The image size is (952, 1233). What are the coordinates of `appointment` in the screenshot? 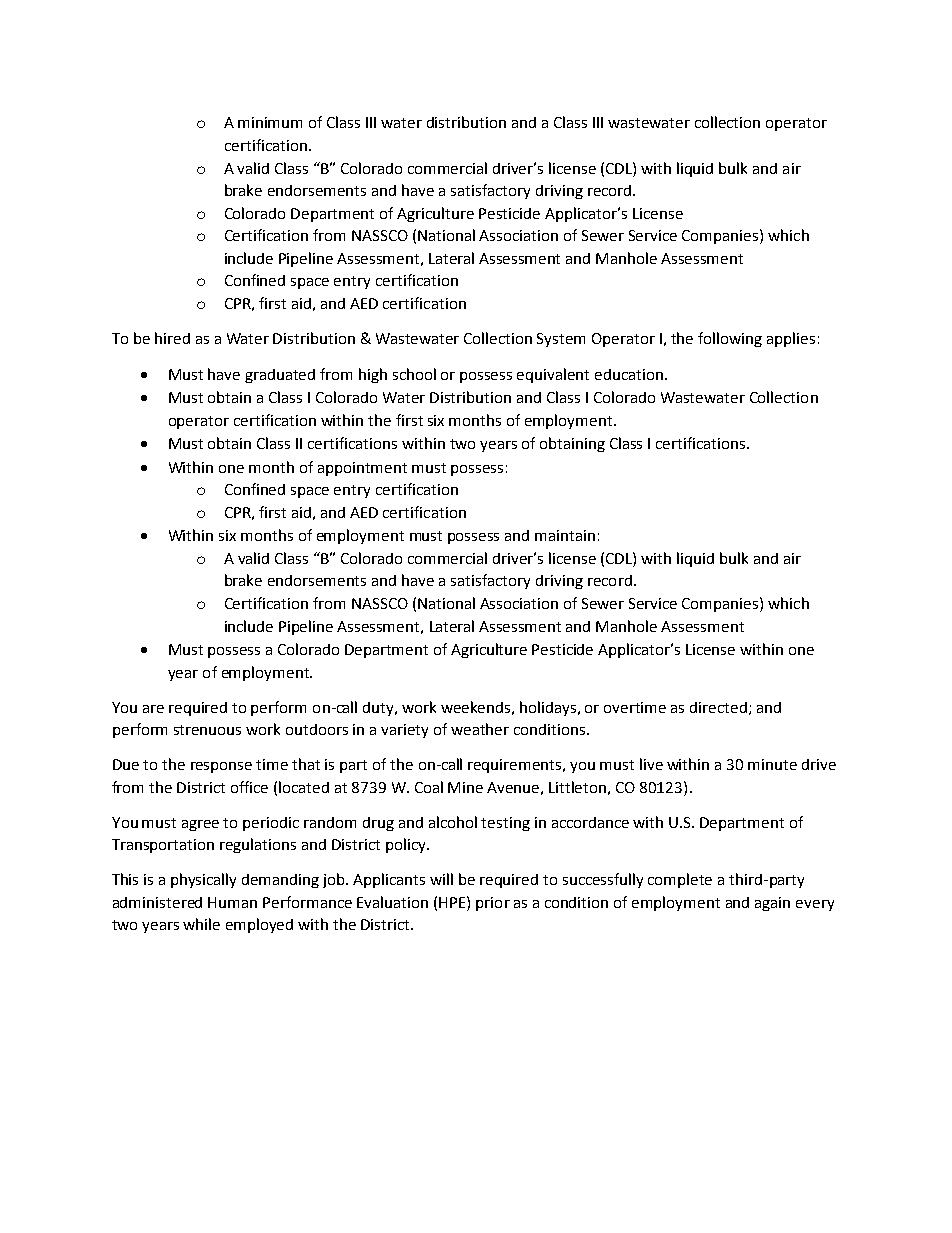 It's located at (362, 469).
